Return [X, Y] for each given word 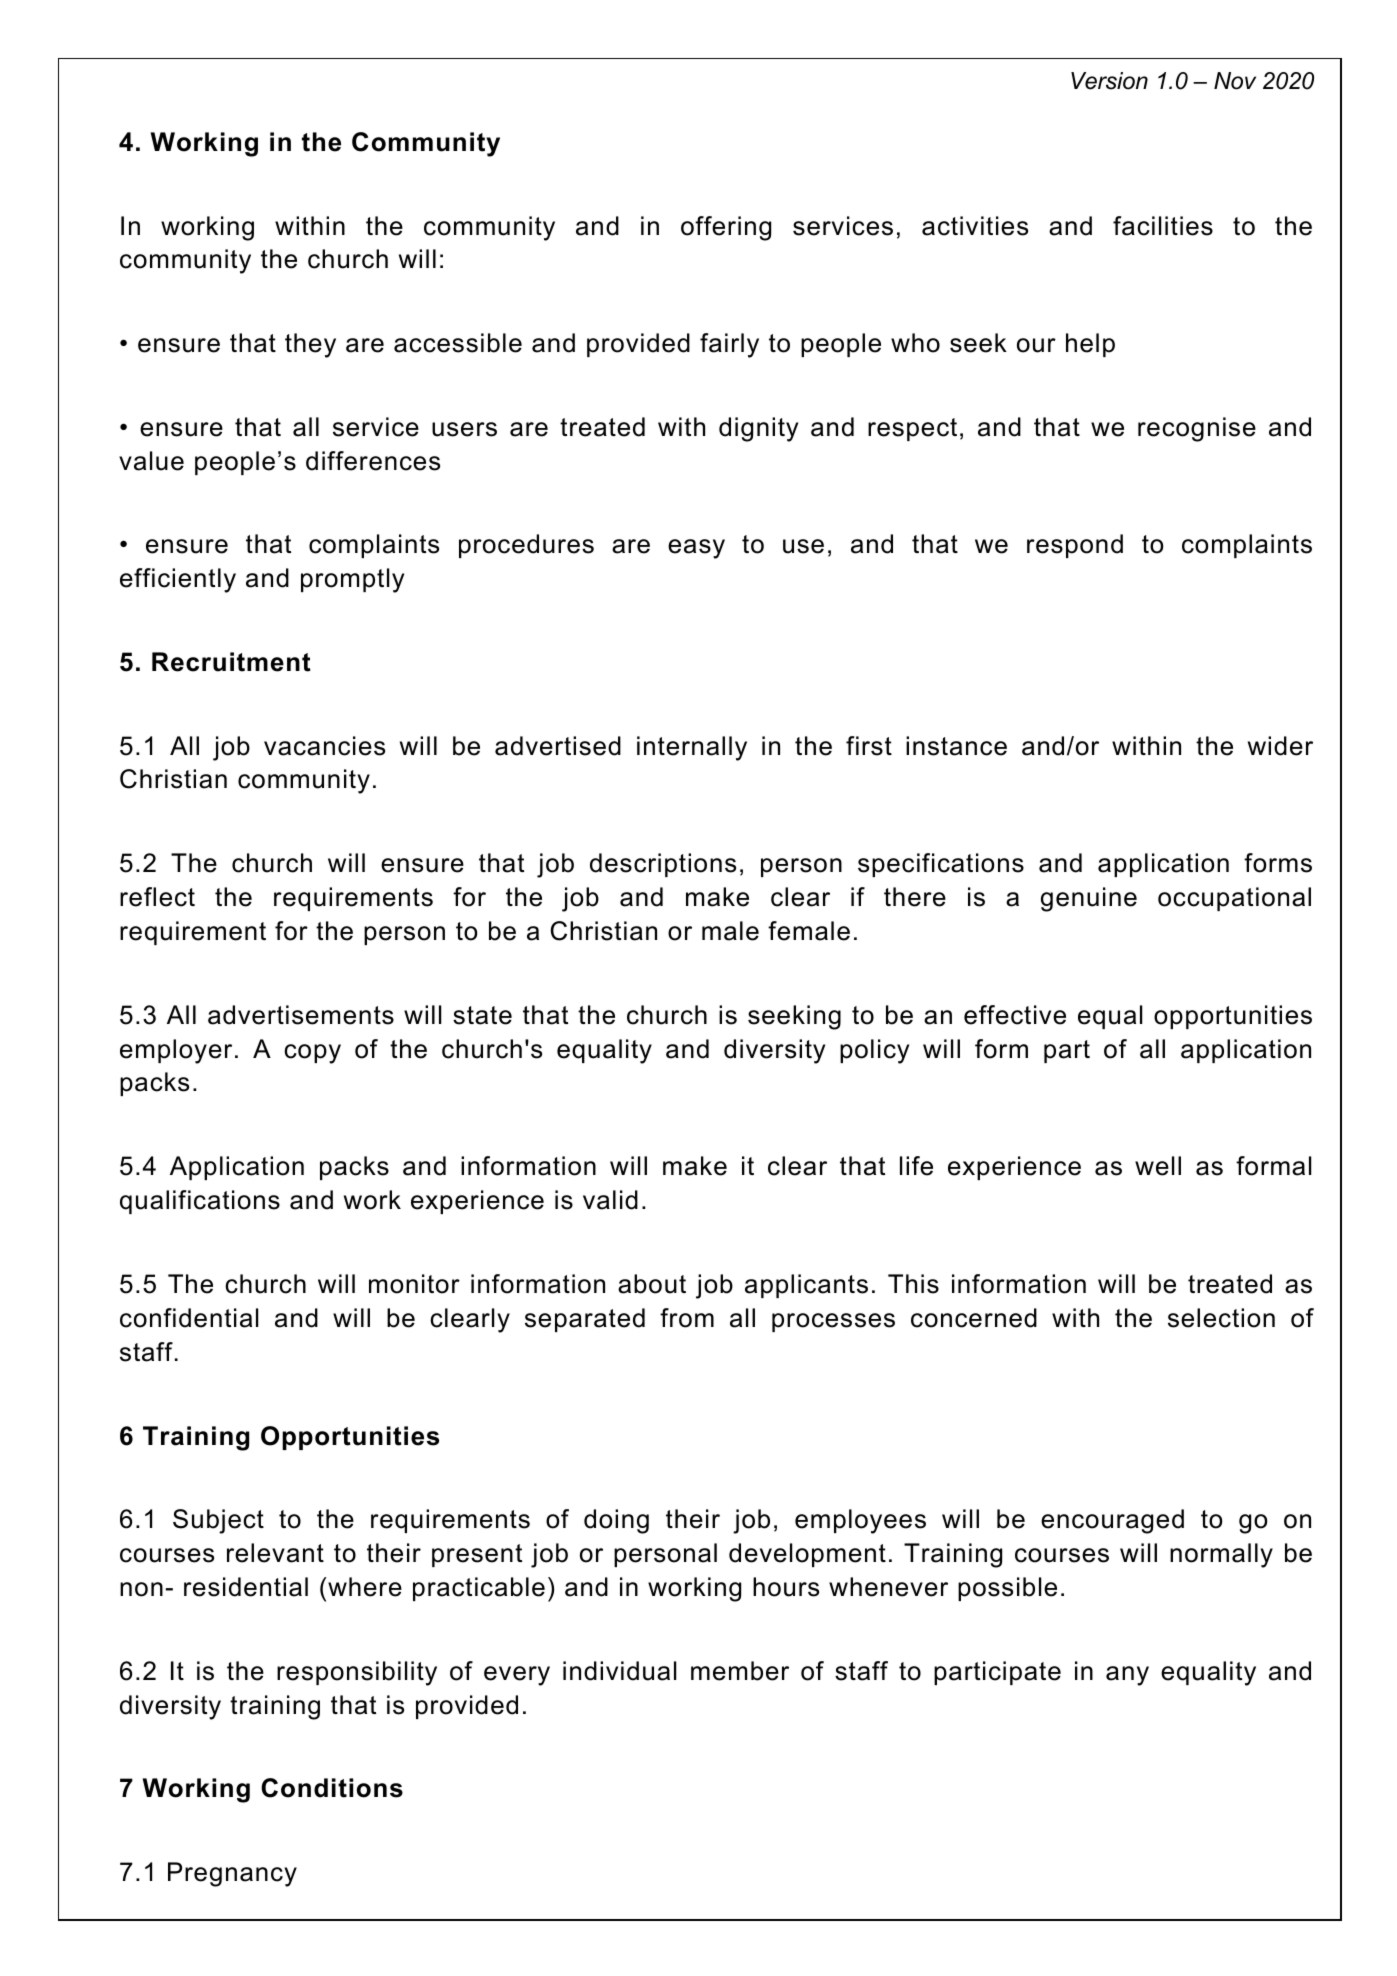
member [740, 1671]
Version [1109, 81]
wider [1280, 746]
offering [726, 228]
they [310, 345]
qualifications [200, 1202]
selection [1221, 1318]
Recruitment [231, 662]
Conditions [332, 1788]
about [652, 1284]
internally [692, 748]
